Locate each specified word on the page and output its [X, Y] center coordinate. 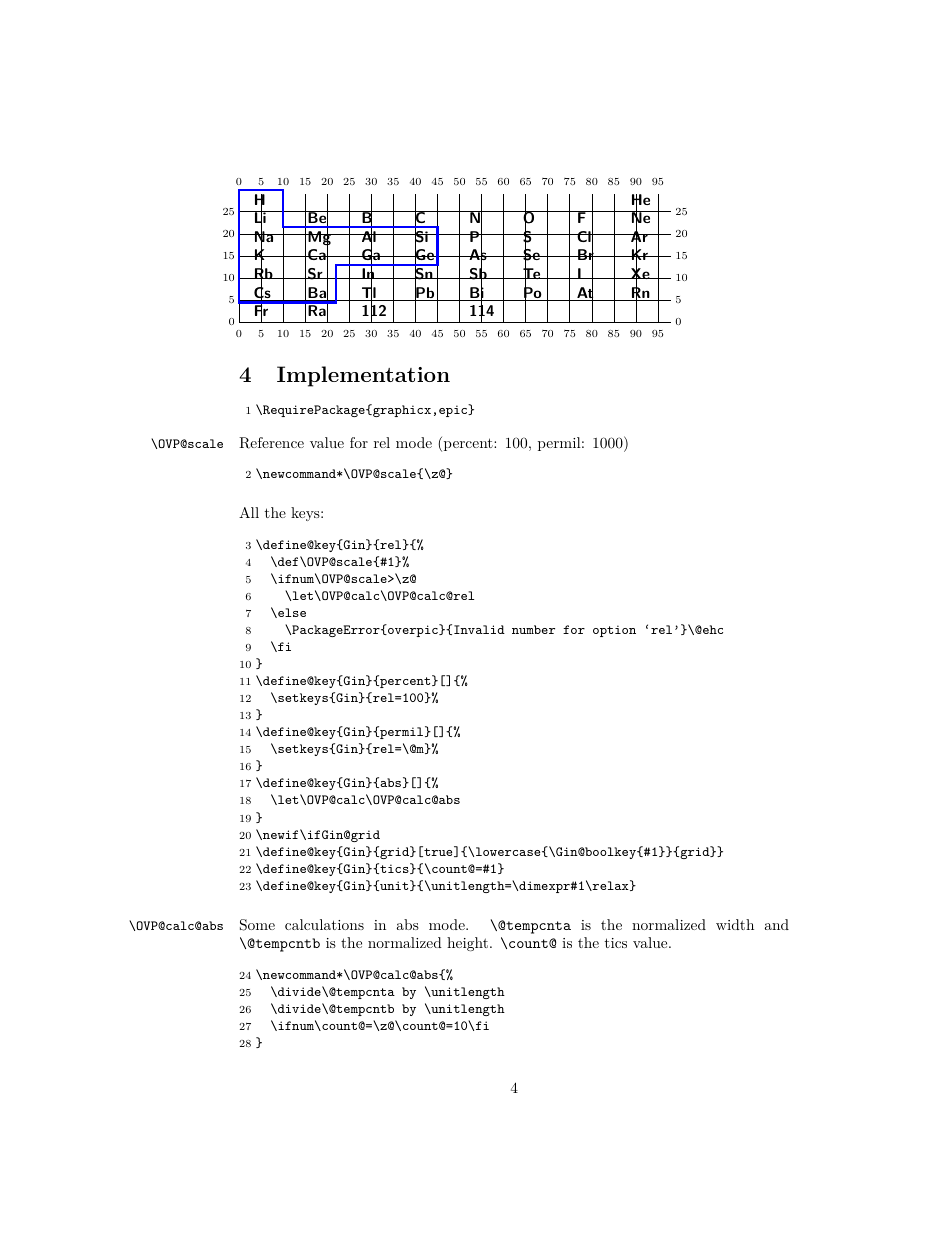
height [467, 944]
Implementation [363, 376]
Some [257, 925]
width [735, 924]
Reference [271, 443]
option [614, 631]
